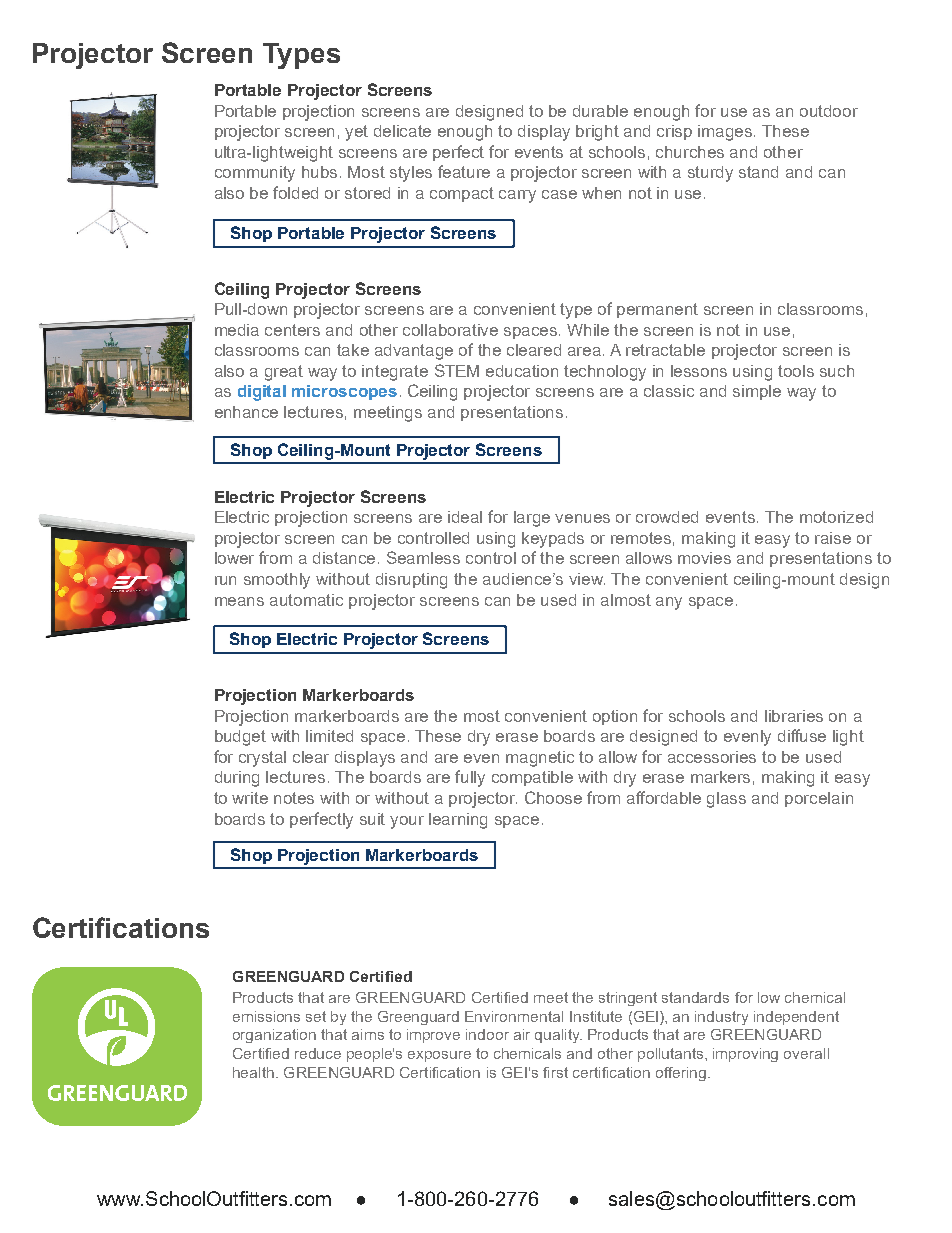 This document has width=952, height=1233. What do you see at coordinates (597, 133) in the document?
I see `bright` at bounding box center [597, 133].
